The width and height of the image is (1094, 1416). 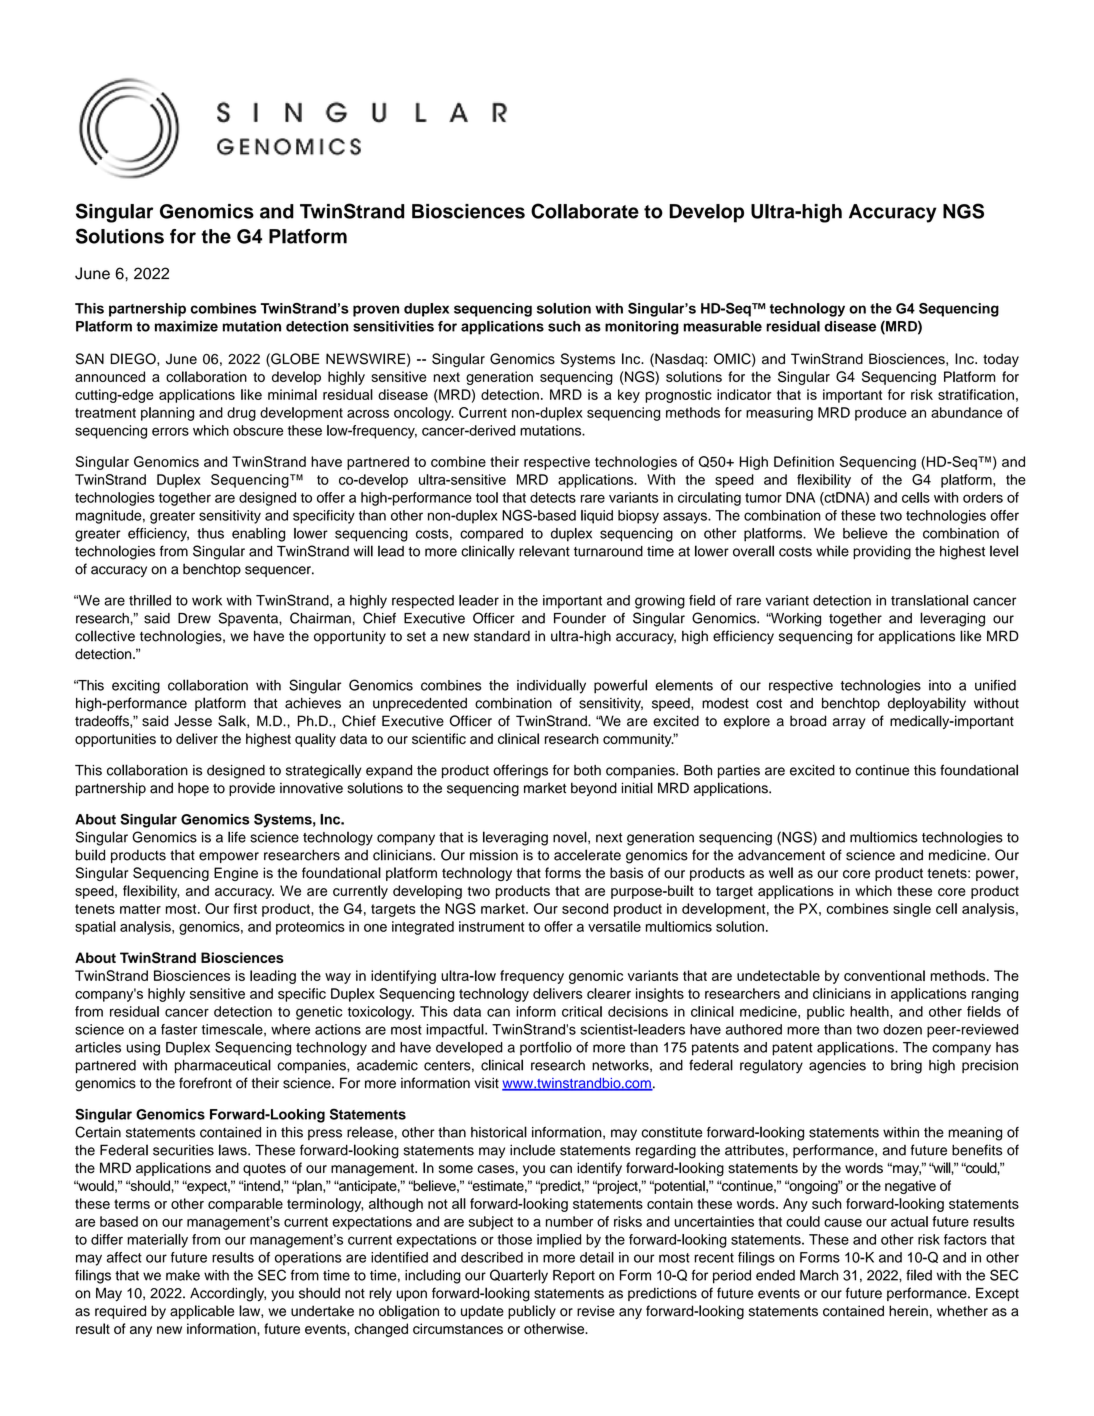 I want to click on herein, so click(x=908, y=1311).
